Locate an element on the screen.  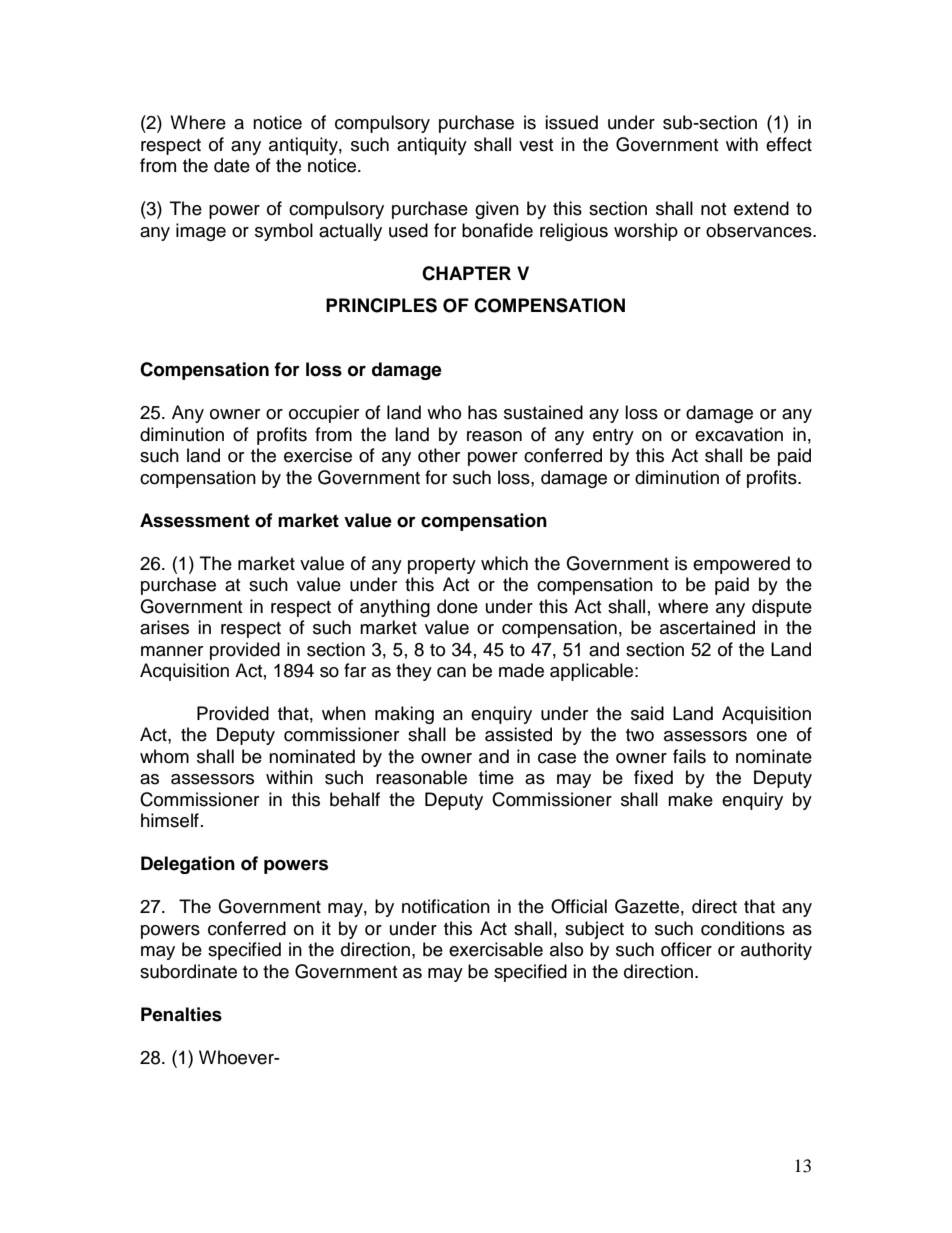
effect is located at coordinates (789, 144).
